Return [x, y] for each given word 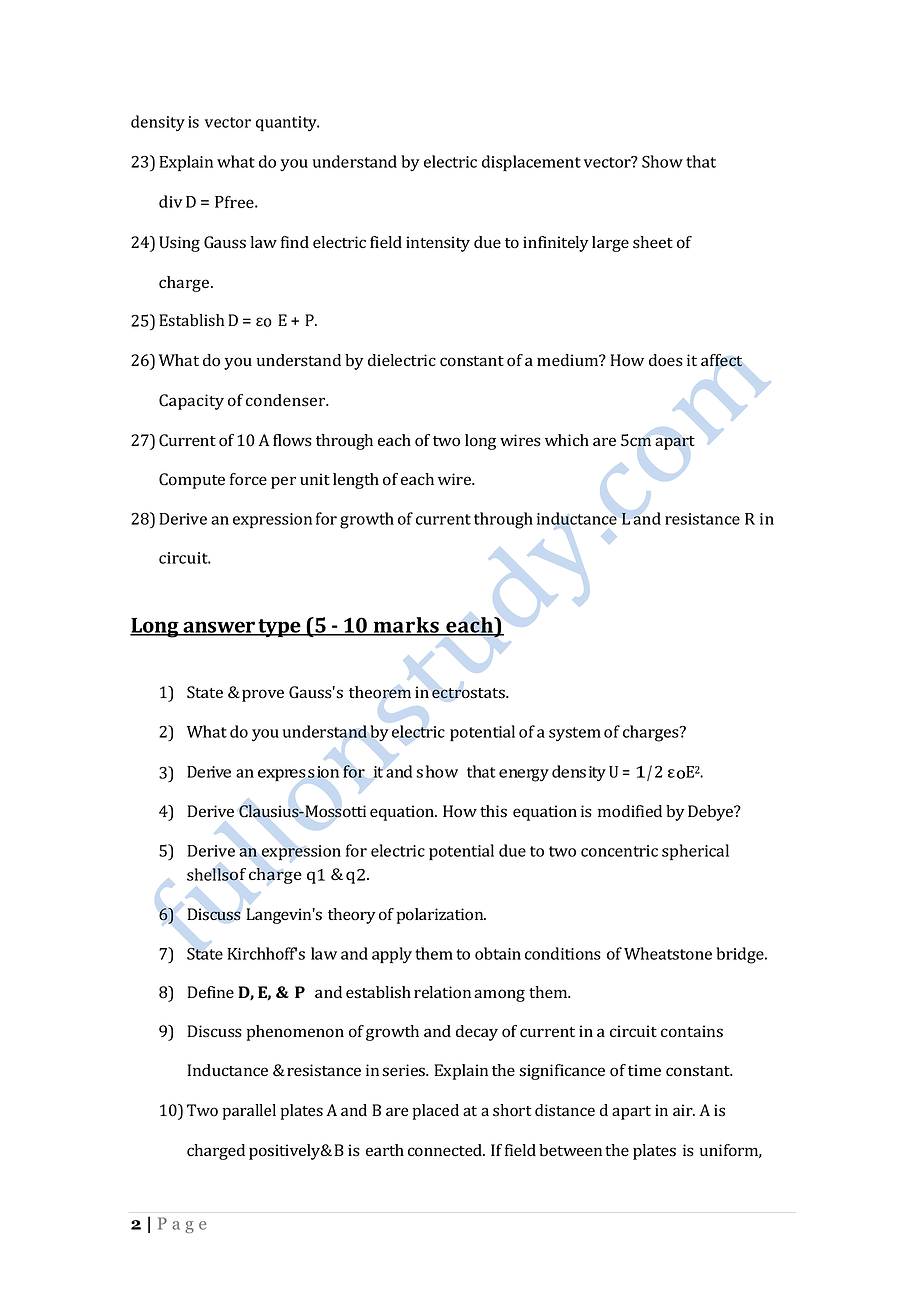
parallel [249, 1112]
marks [406, 626]
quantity [287, 123]
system [575, 734]
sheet [653, 242]
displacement [531, 163]
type [279, 628]
